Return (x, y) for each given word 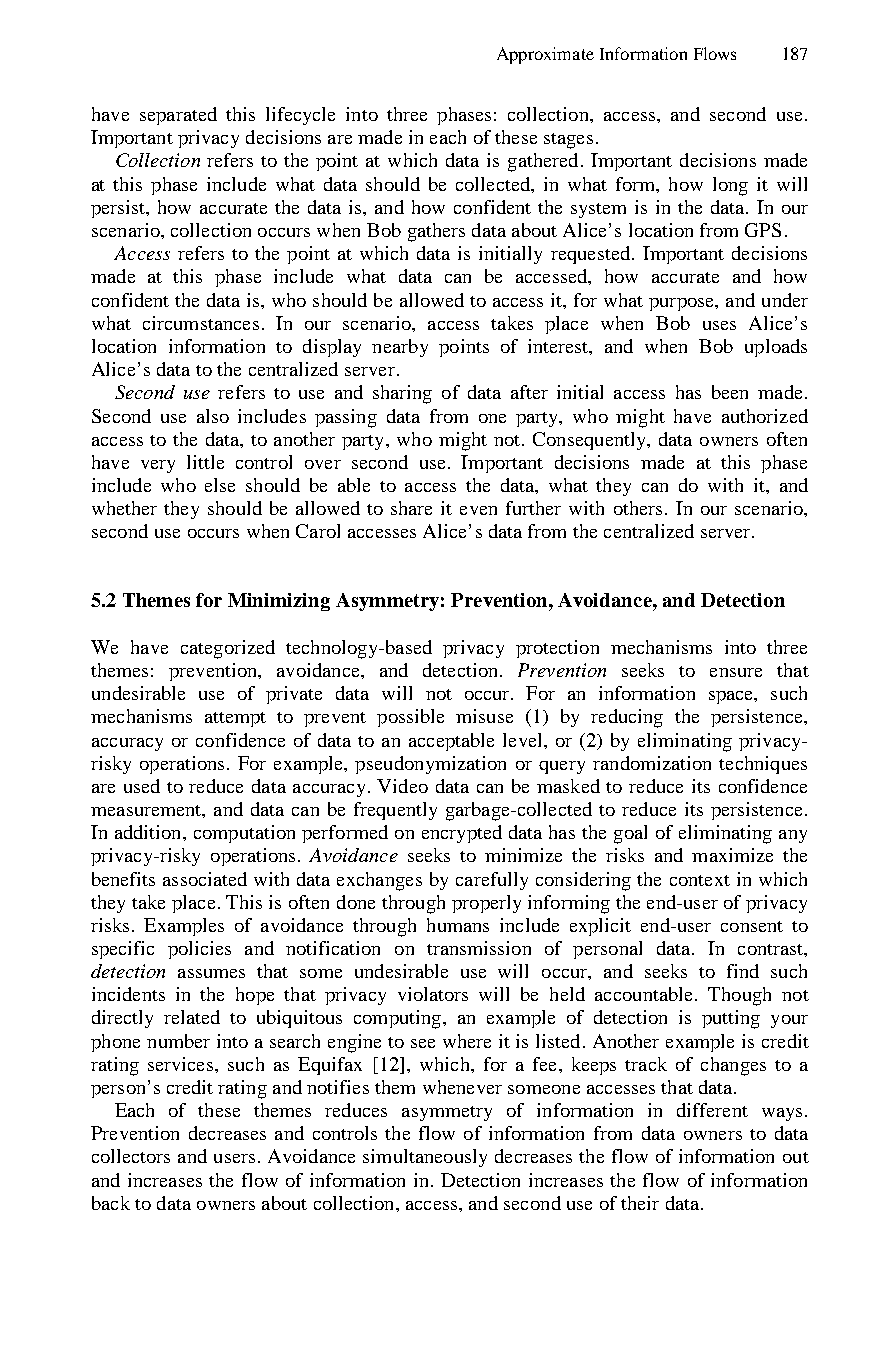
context (700, 880)
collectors (131, 1156)
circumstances (201, 323)
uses (719, 325)
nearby (400, 348)
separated (178, 116)
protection (557, 649)
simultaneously (425, 1158)
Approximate (545, 55)
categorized (228, 649)
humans (458, 925)
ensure (736, 672)
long (730, 186)
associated (205, 879)
